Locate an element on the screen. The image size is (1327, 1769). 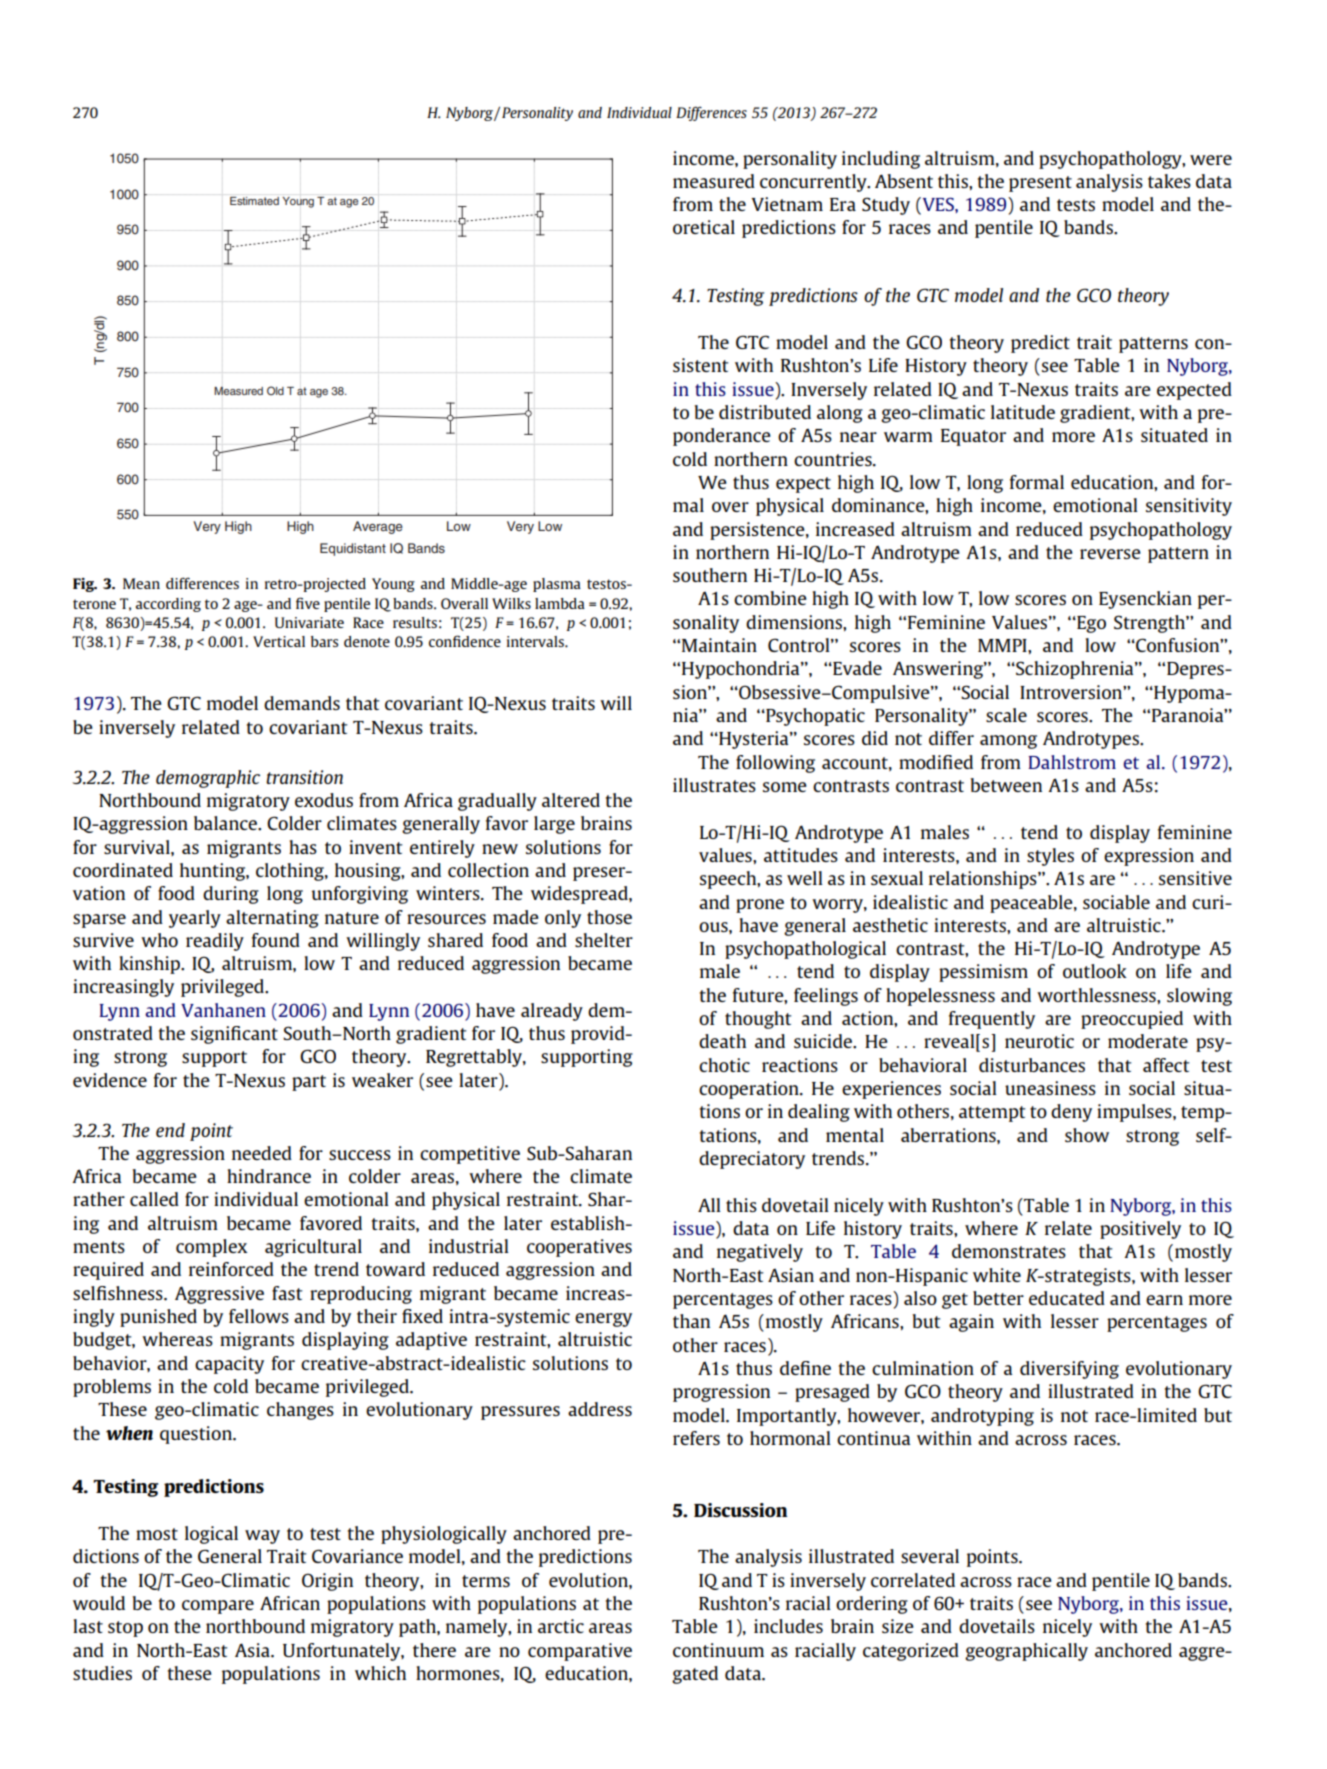
Vietnam is located at coordinates (787, 204).
